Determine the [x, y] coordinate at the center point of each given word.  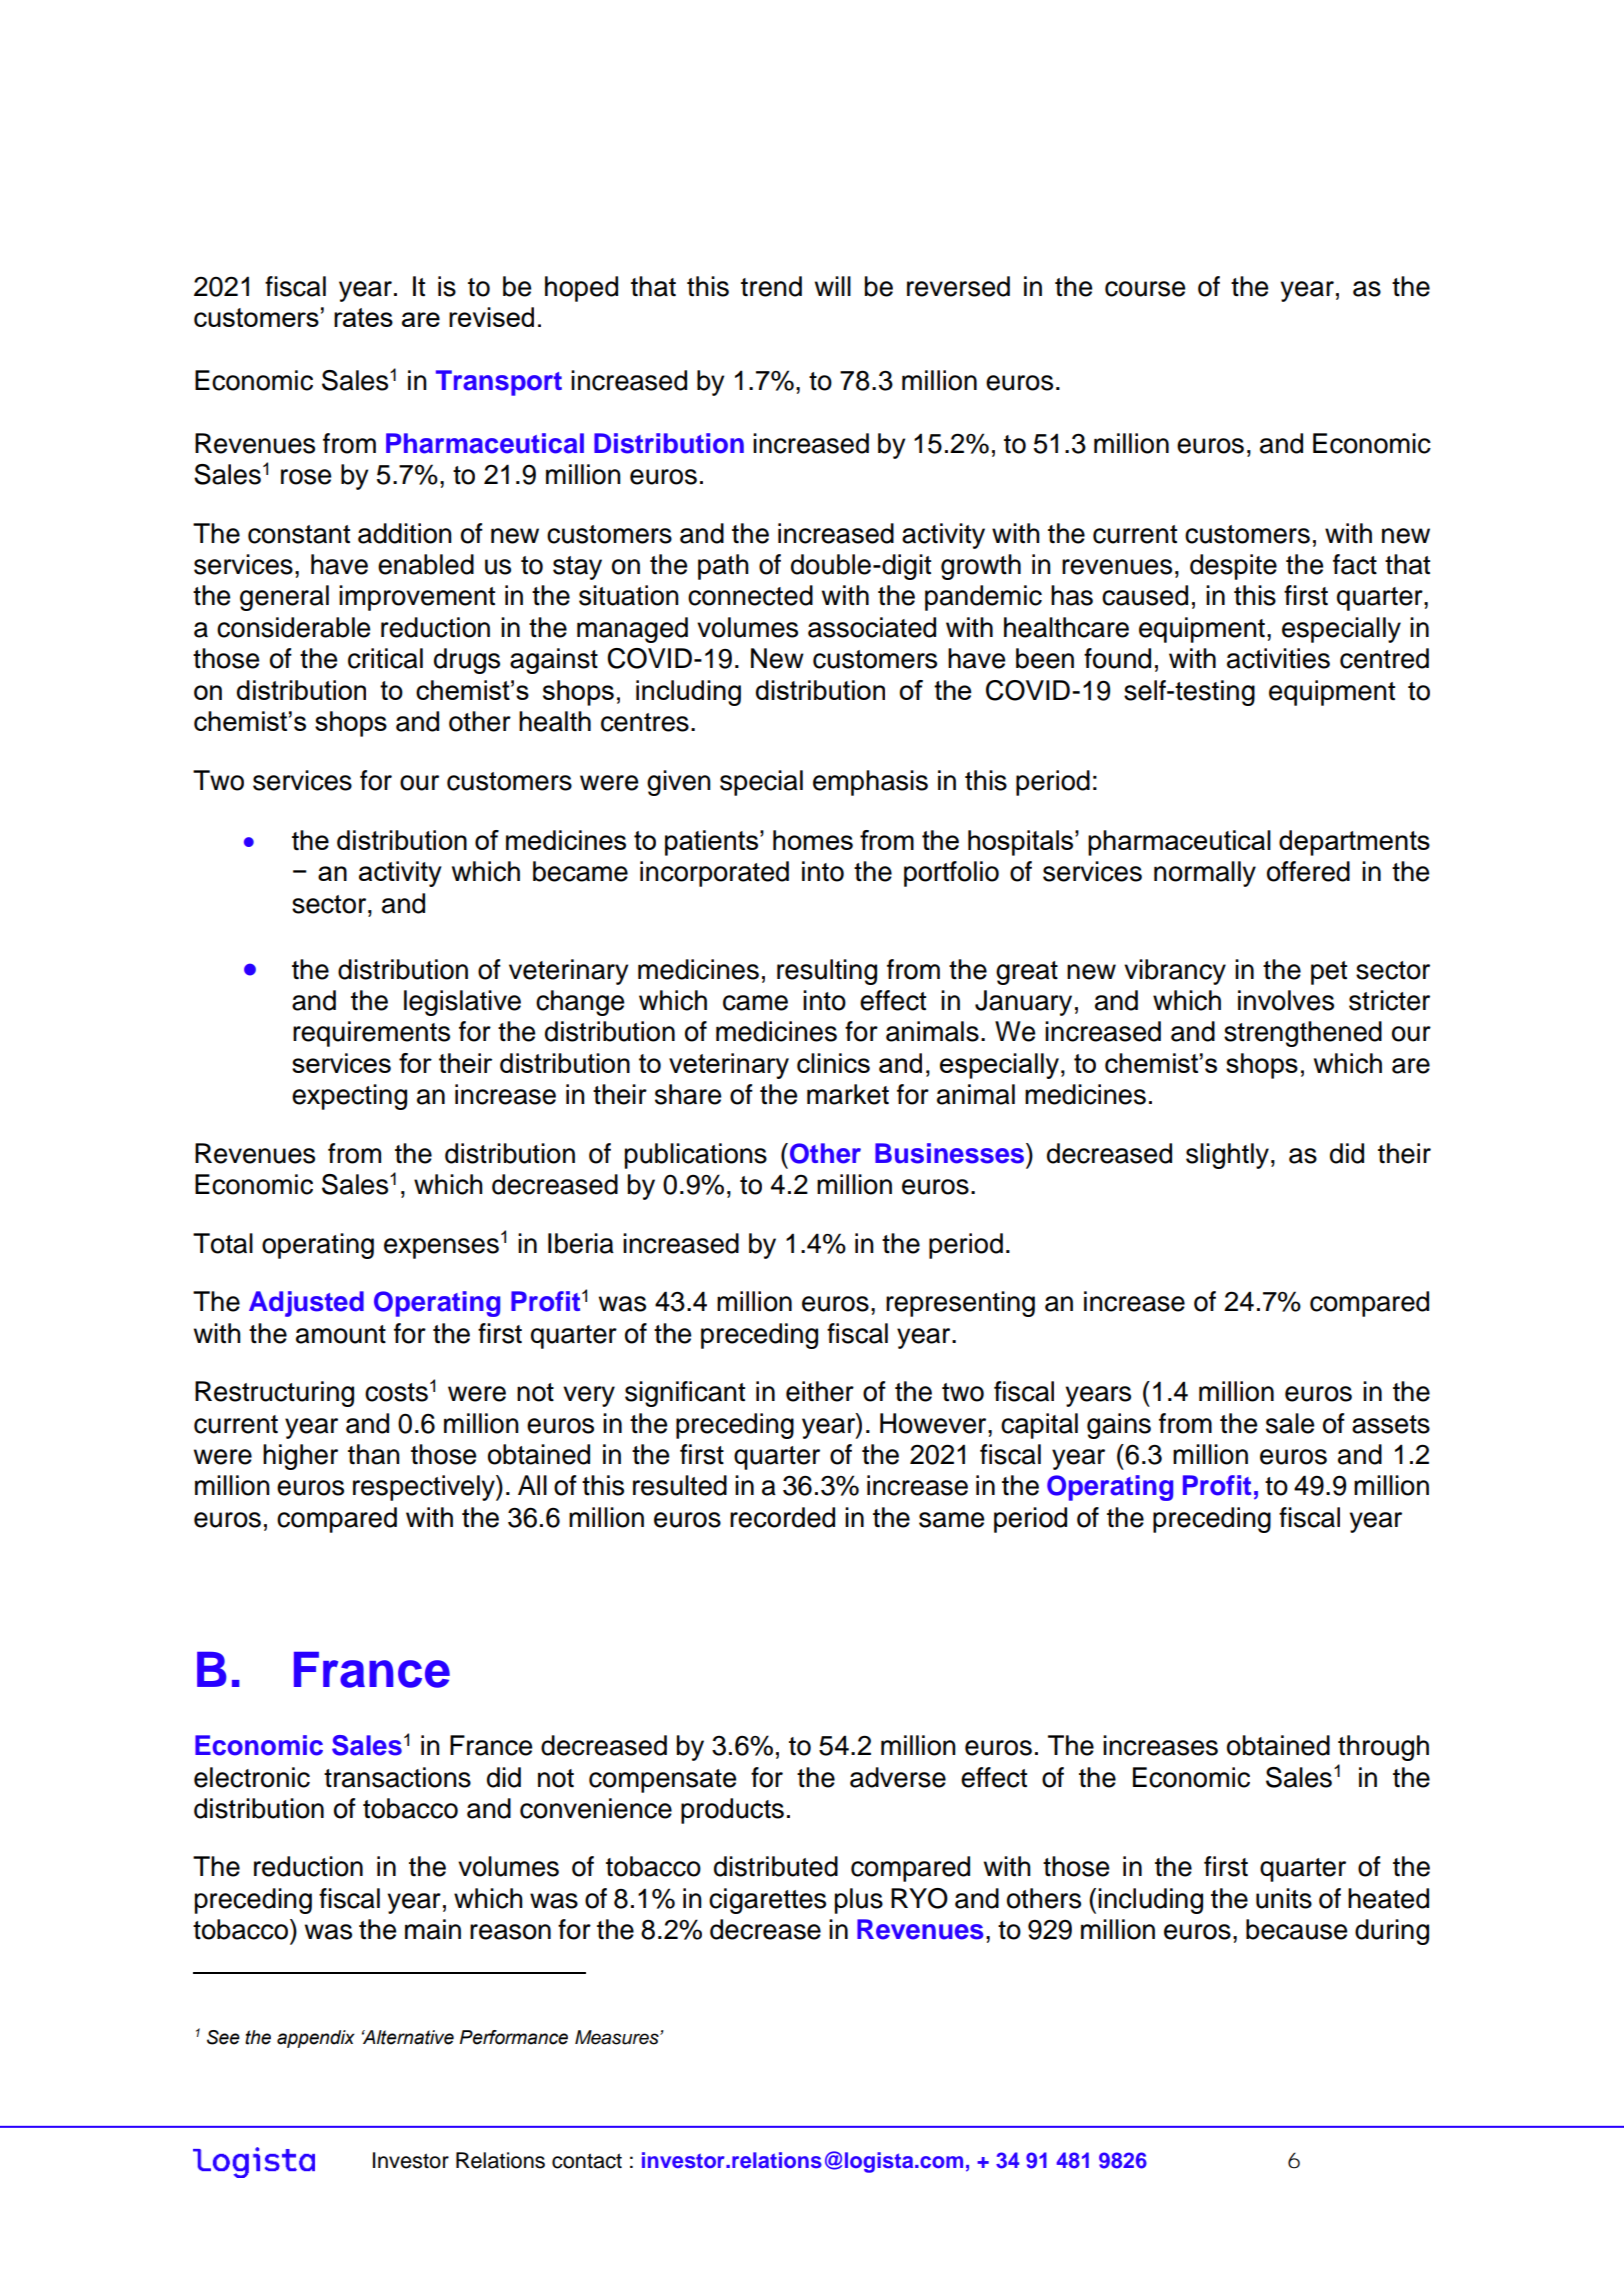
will [833, 286]
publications [696, 1156]
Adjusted [306, 1304]
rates [363, 317]
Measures [618, 2037]
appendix [316, 2039]
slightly [1227, 1156]
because [1296, 1929]
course [1145, 289]
